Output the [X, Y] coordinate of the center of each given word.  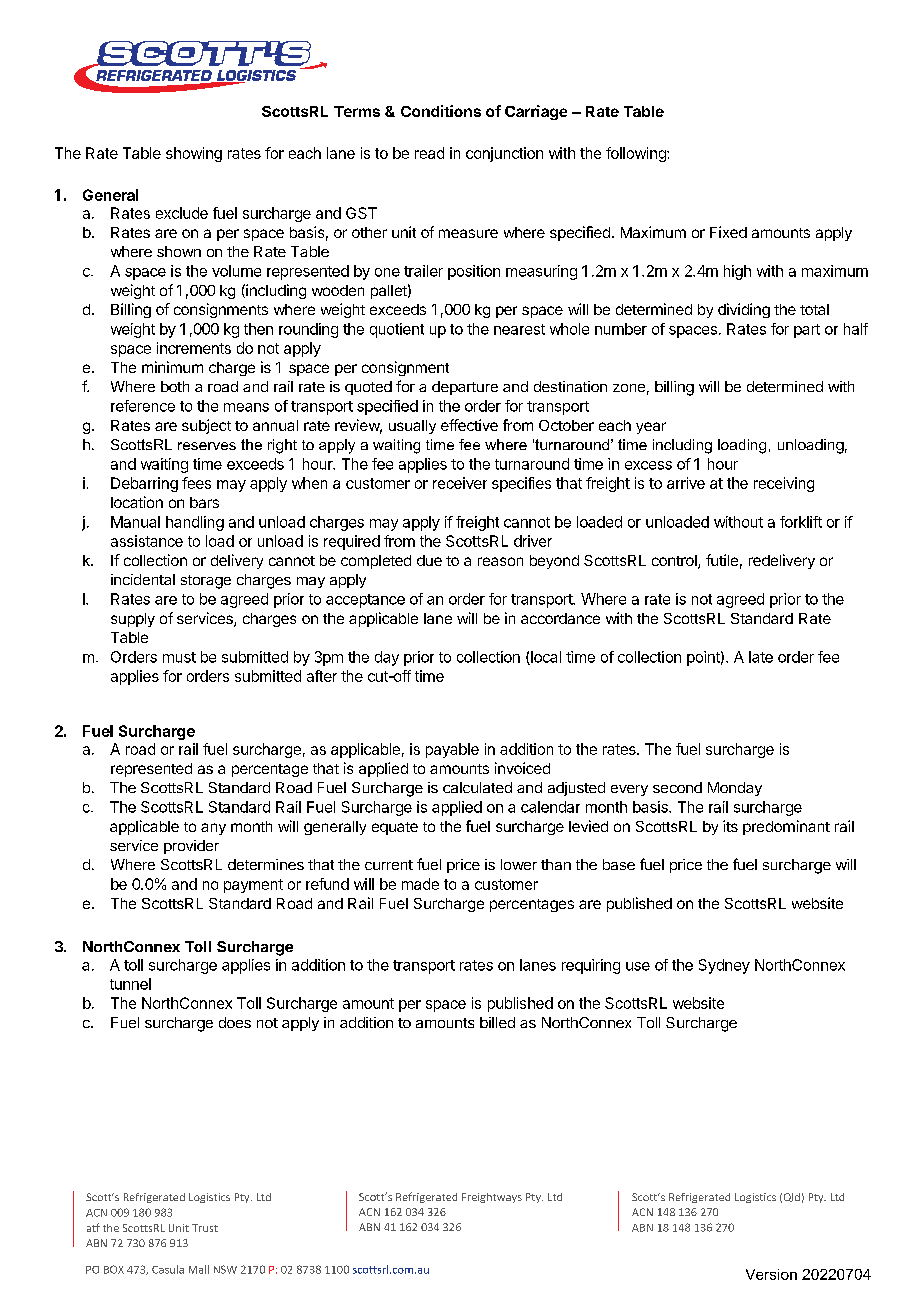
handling [195, 523]
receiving [784, 484]
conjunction [504, 154]
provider [191, 847]
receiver [460, 483]
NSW [225, 1269]
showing [194, 154]
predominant [786, 827]
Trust [205, 1228]
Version [771, 1274]
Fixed [728, 232]
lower [519, 864]
